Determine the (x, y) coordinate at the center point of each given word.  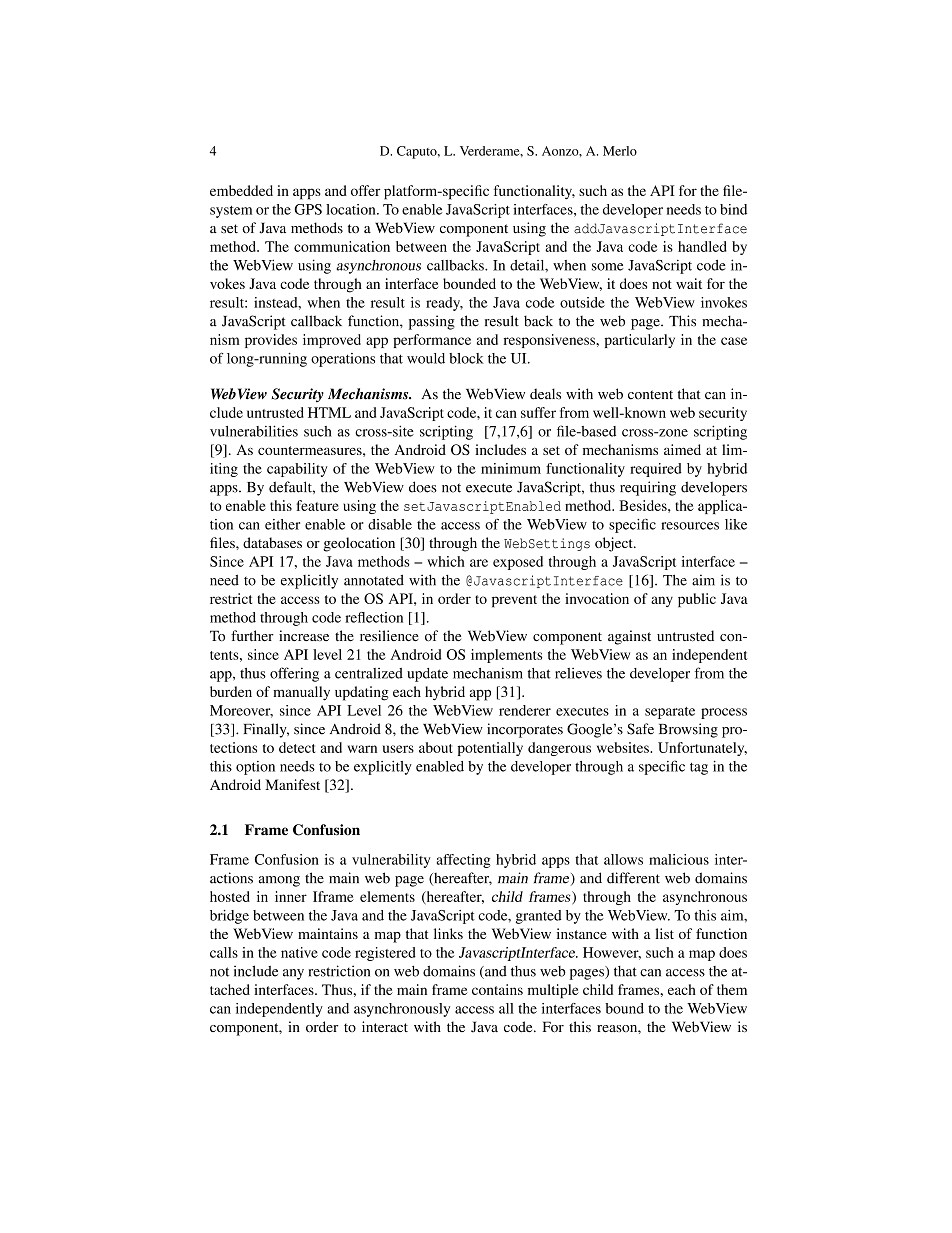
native (299, 952)
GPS (308, 209)
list (664, 933)
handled (702, 246)
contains (497, 989)
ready (444, 304)
